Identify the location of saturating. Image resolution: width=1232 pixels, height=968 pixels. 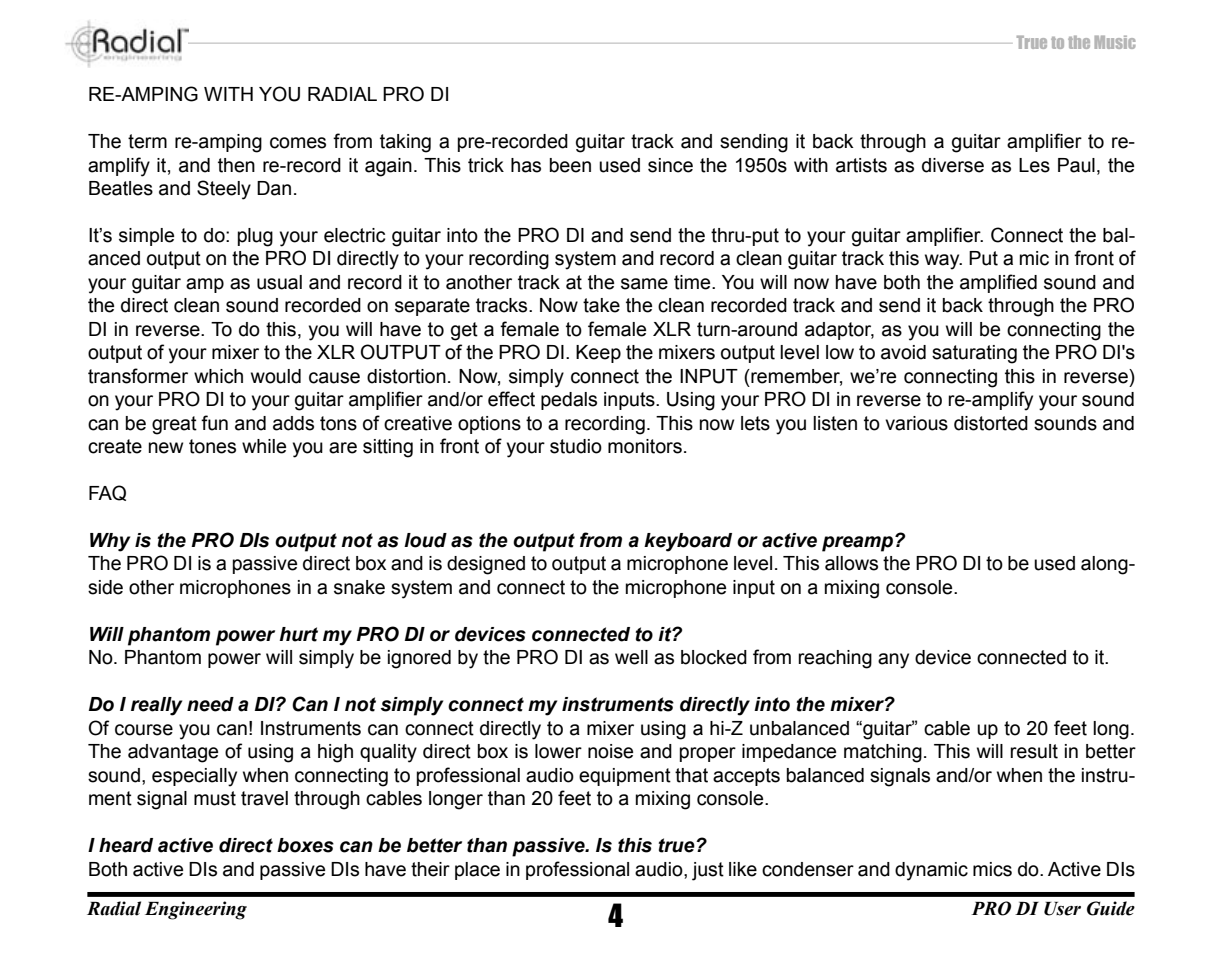
(974, 354).
